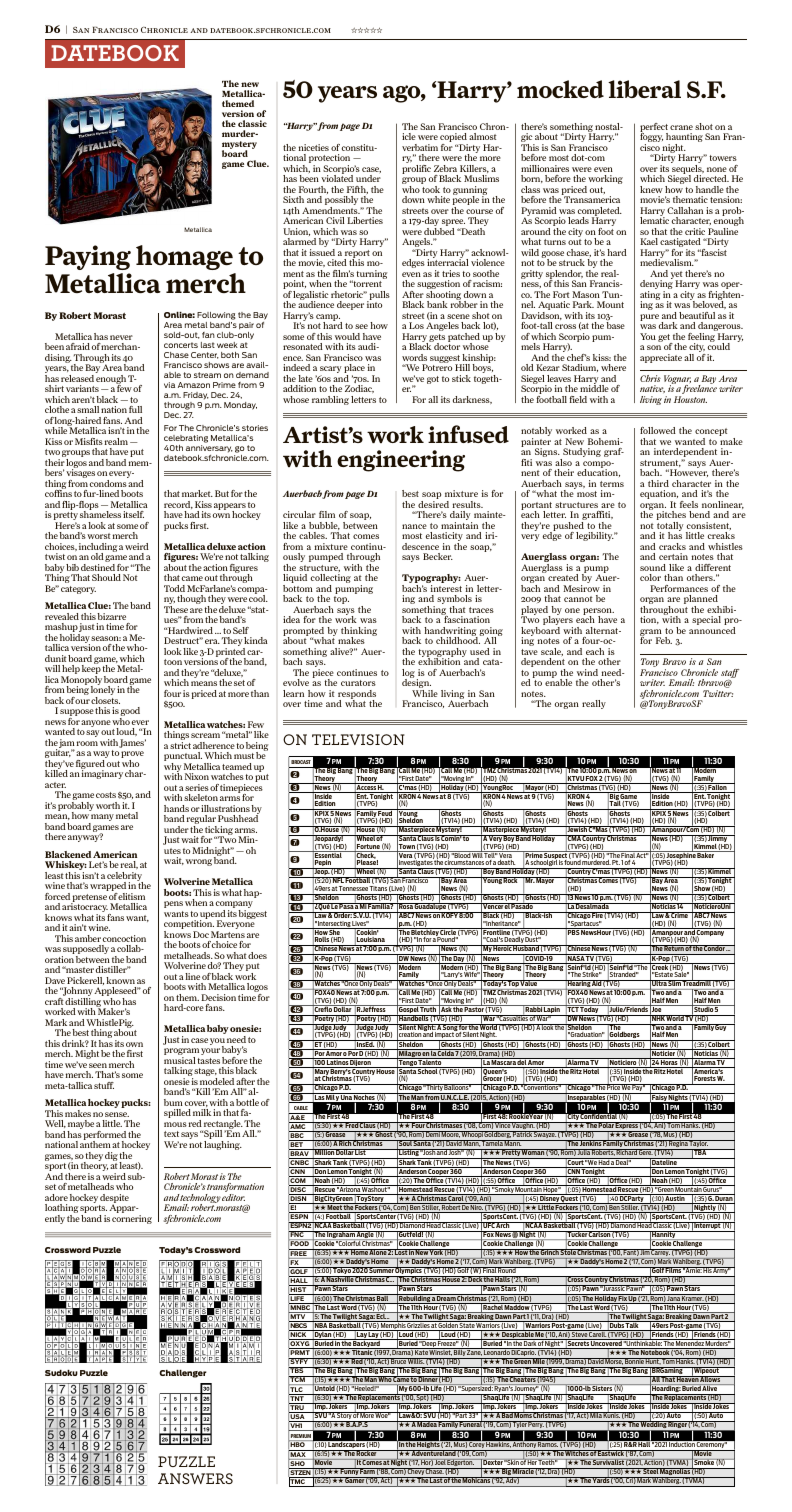 Image resolution: width=792 pixels, height=1512 pixels. What do you see at coordinates (573, 933) in the screenshot?
I see `PBS` at bounding box center [573, 933].
